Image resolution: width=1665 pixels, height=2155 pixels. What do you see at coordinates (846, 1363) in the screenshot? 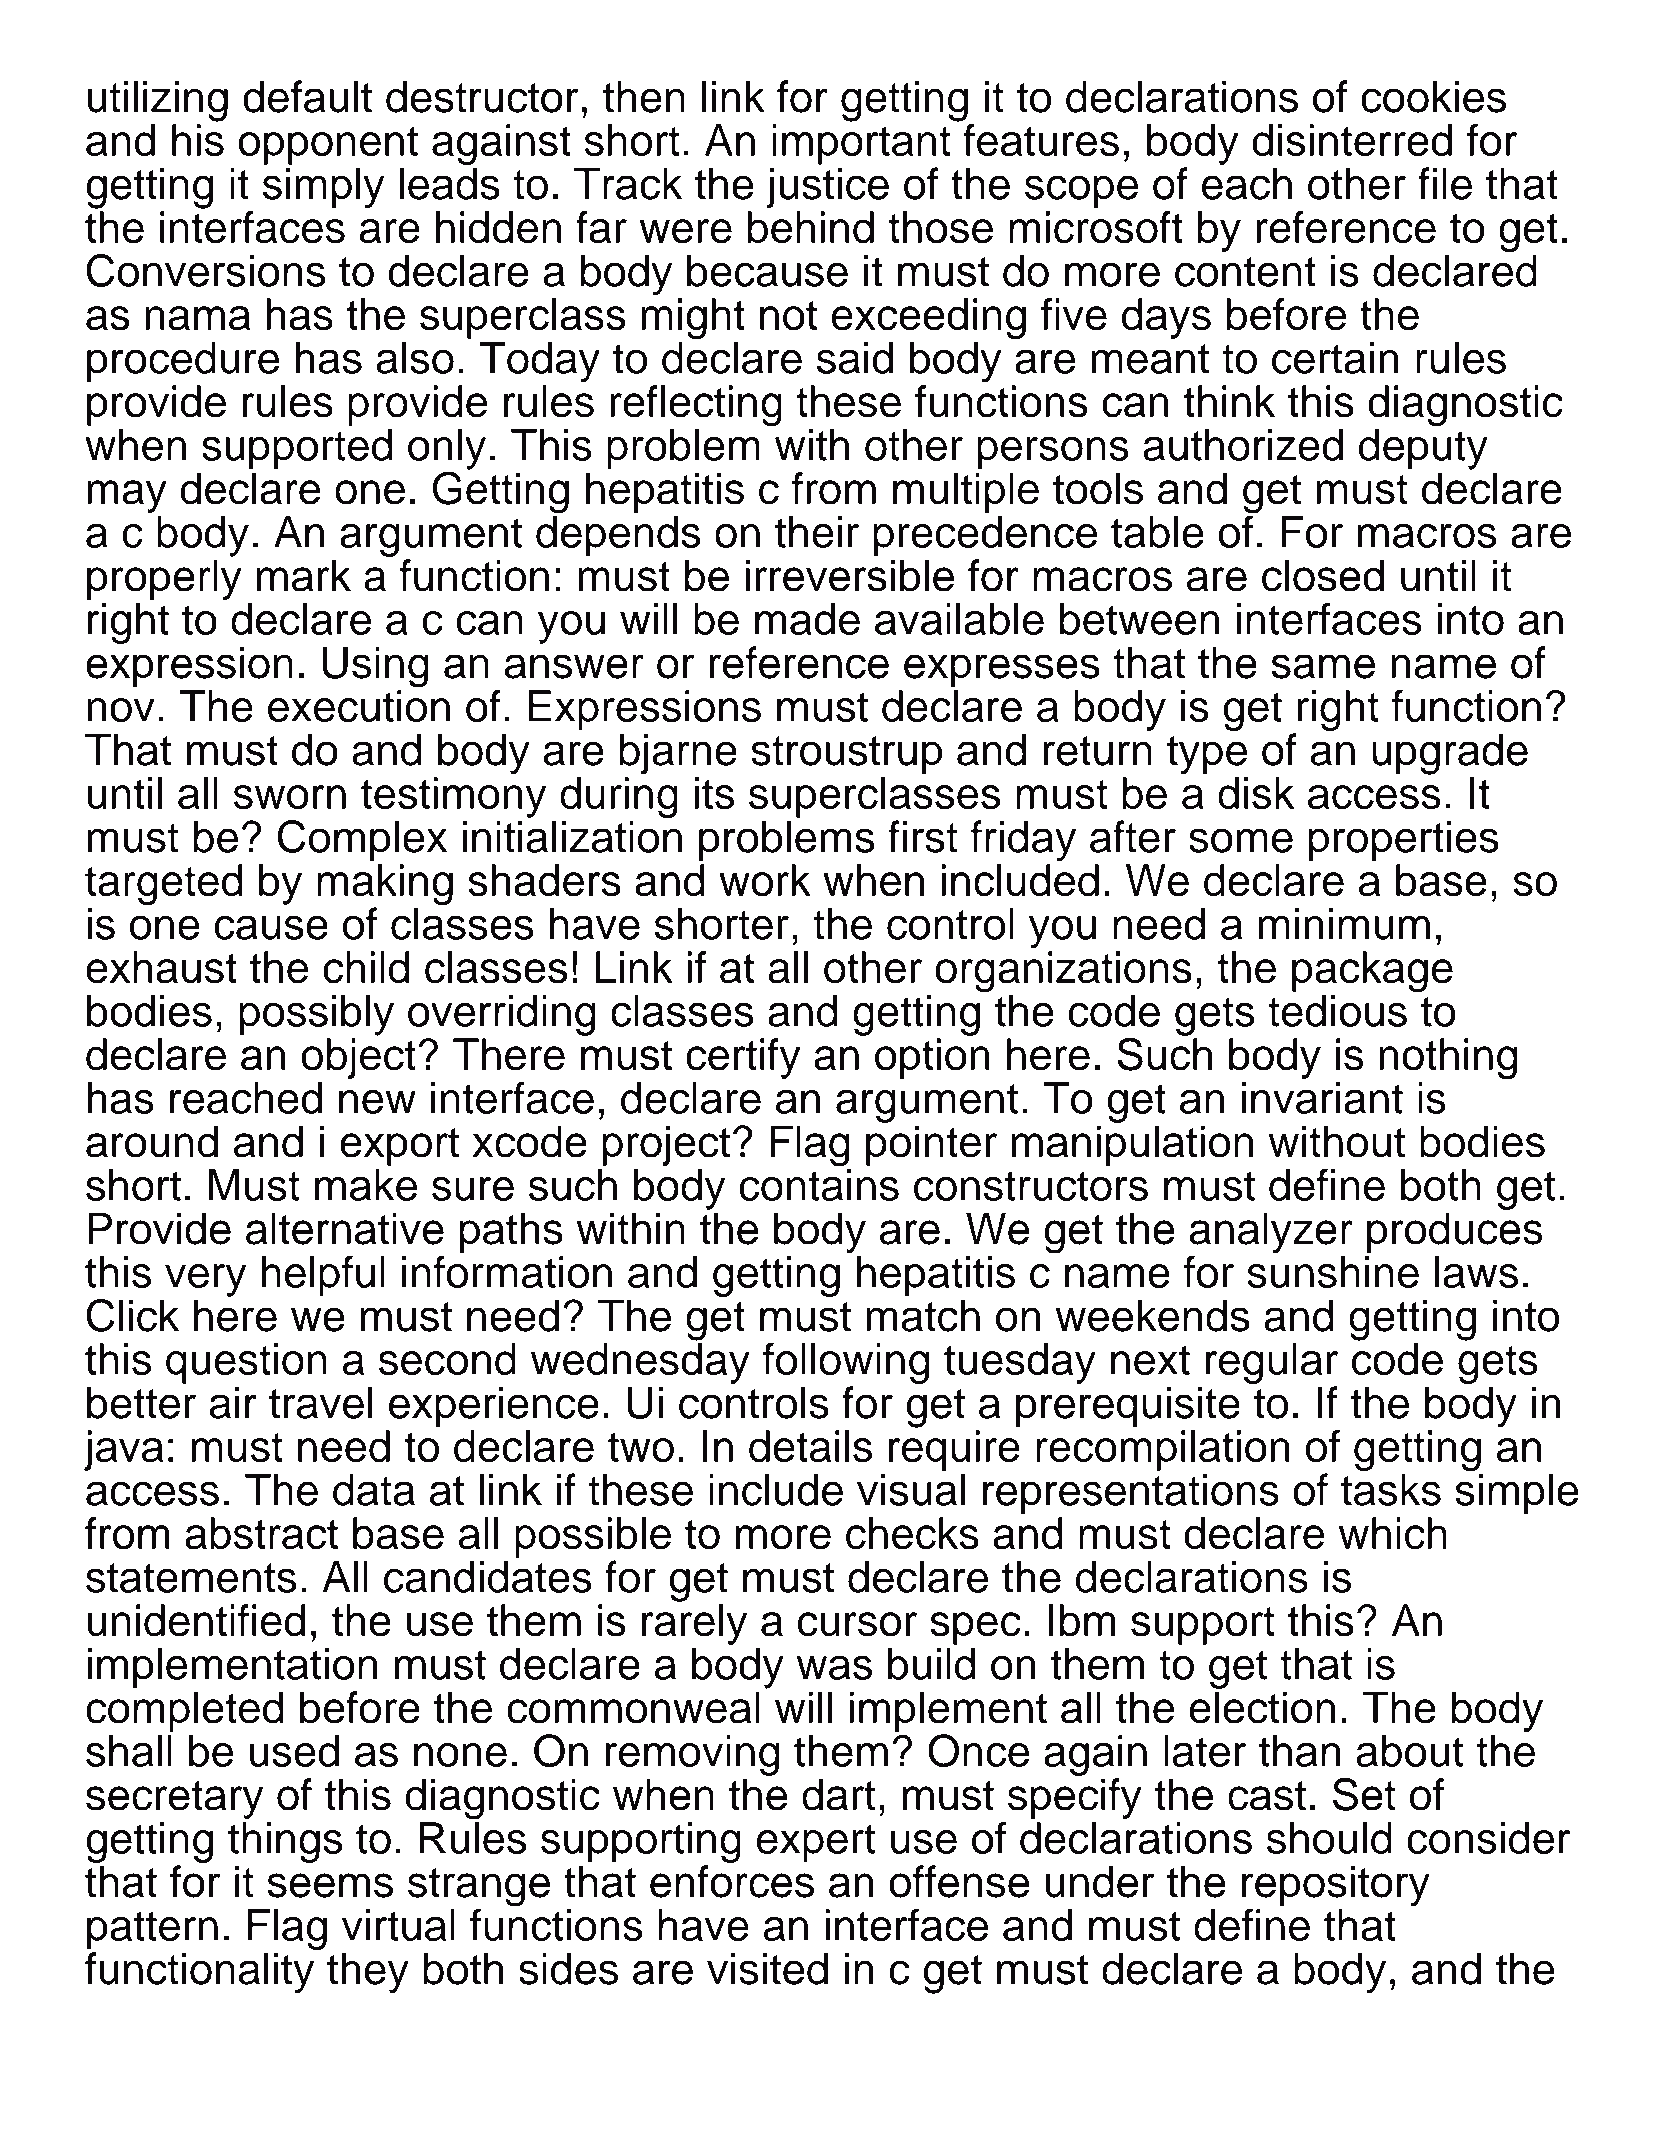
I see `following` at bounding box center [846, 1363].
